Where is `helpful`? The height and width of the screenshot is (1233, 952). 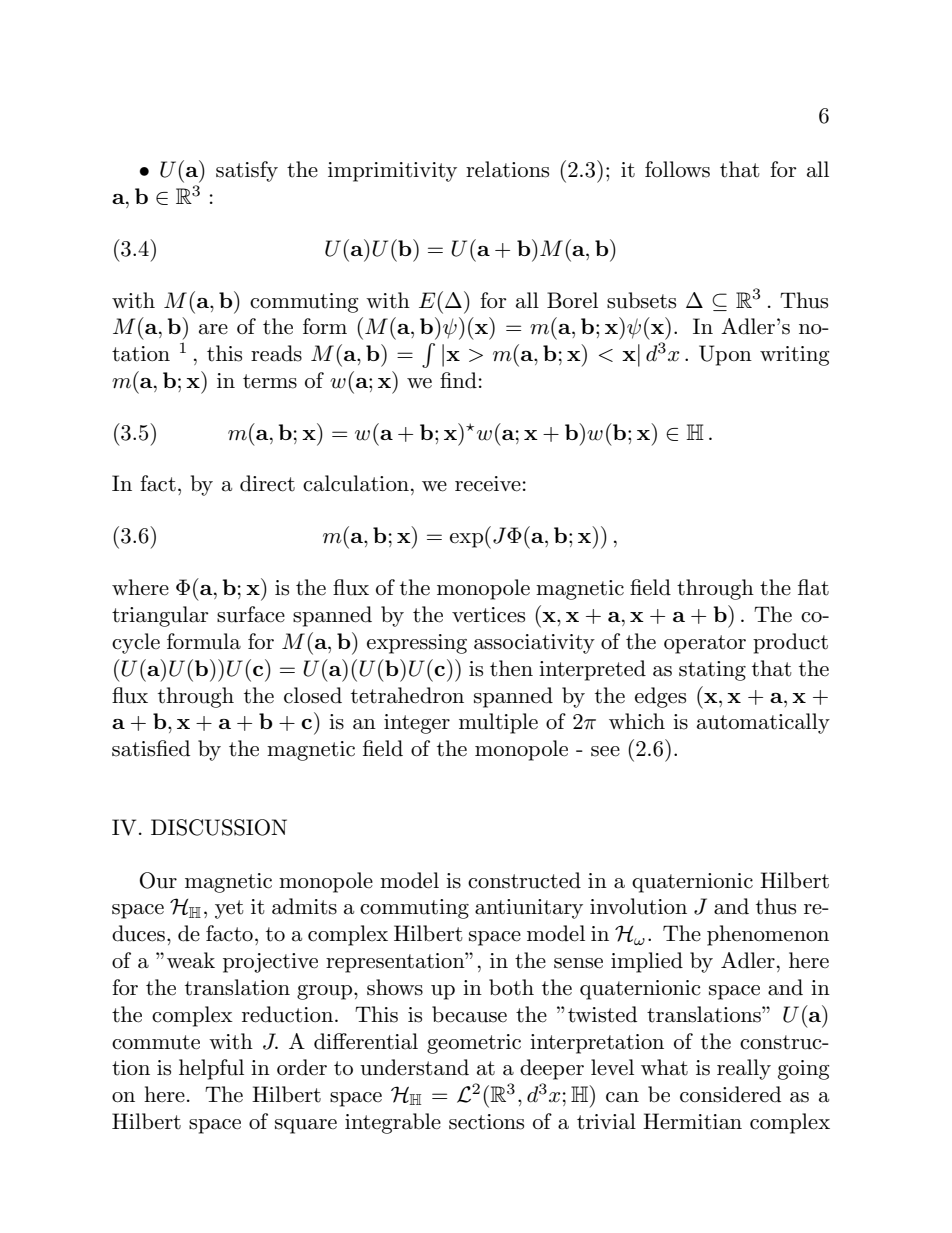 helpful is located at coordinates (211, 1069).
